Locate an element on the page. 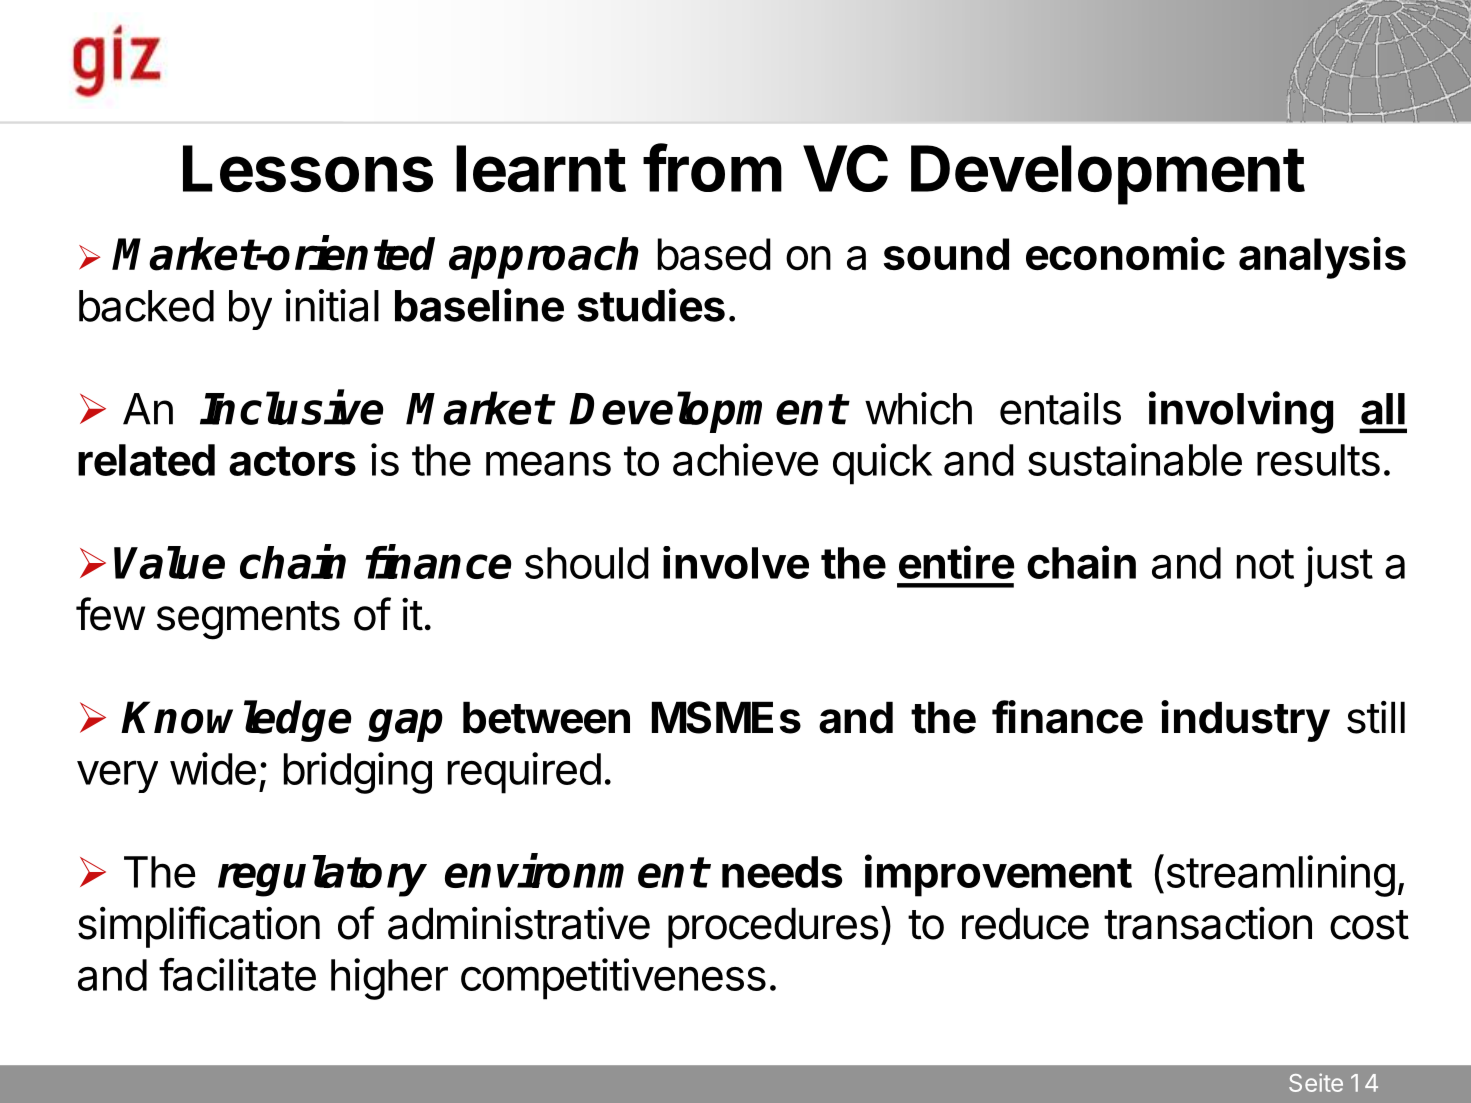  streamlining is located at coordinates (1279, 875).
